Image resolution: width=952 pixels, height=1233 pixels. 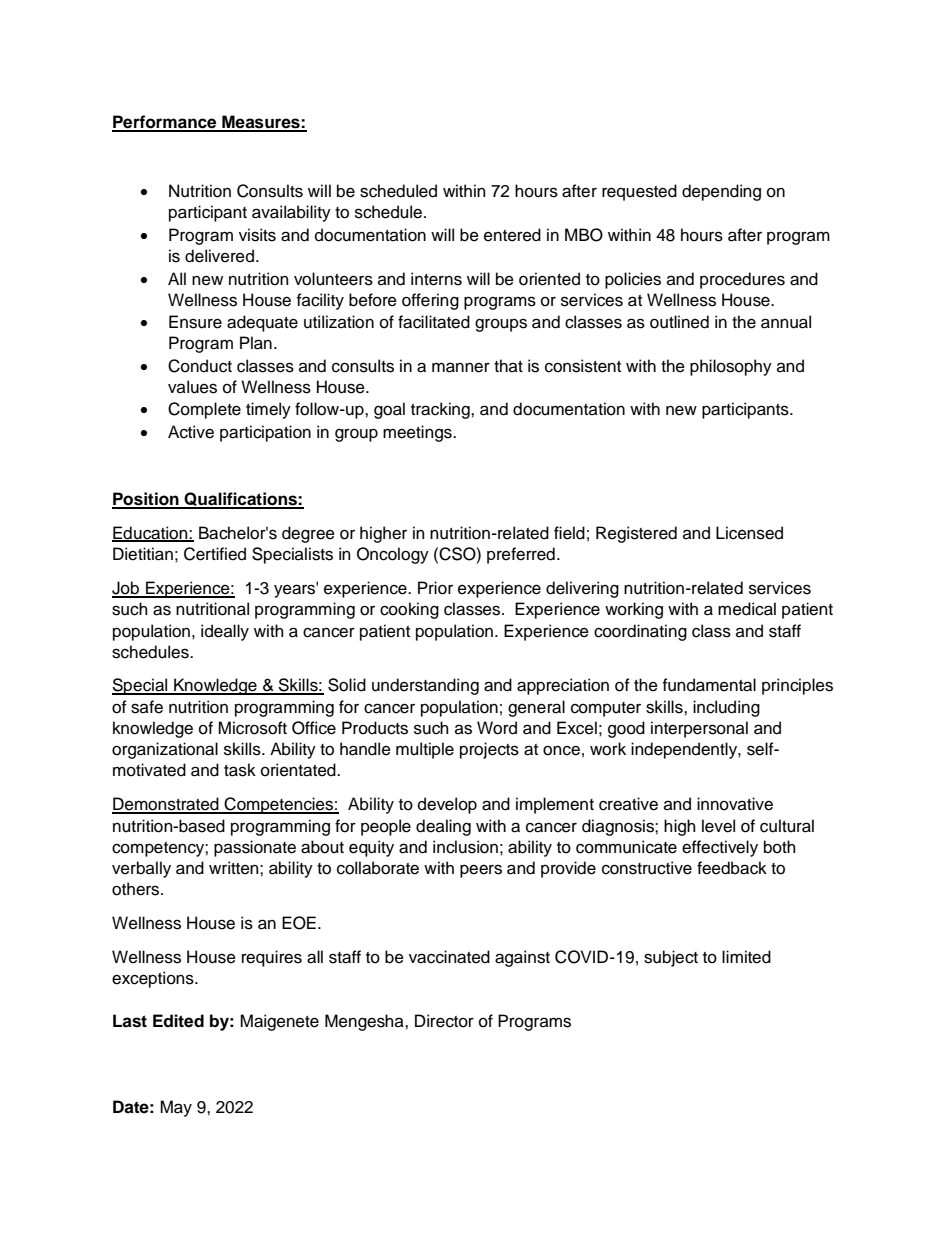 I want to click on task, so click(x=240, y=770).
